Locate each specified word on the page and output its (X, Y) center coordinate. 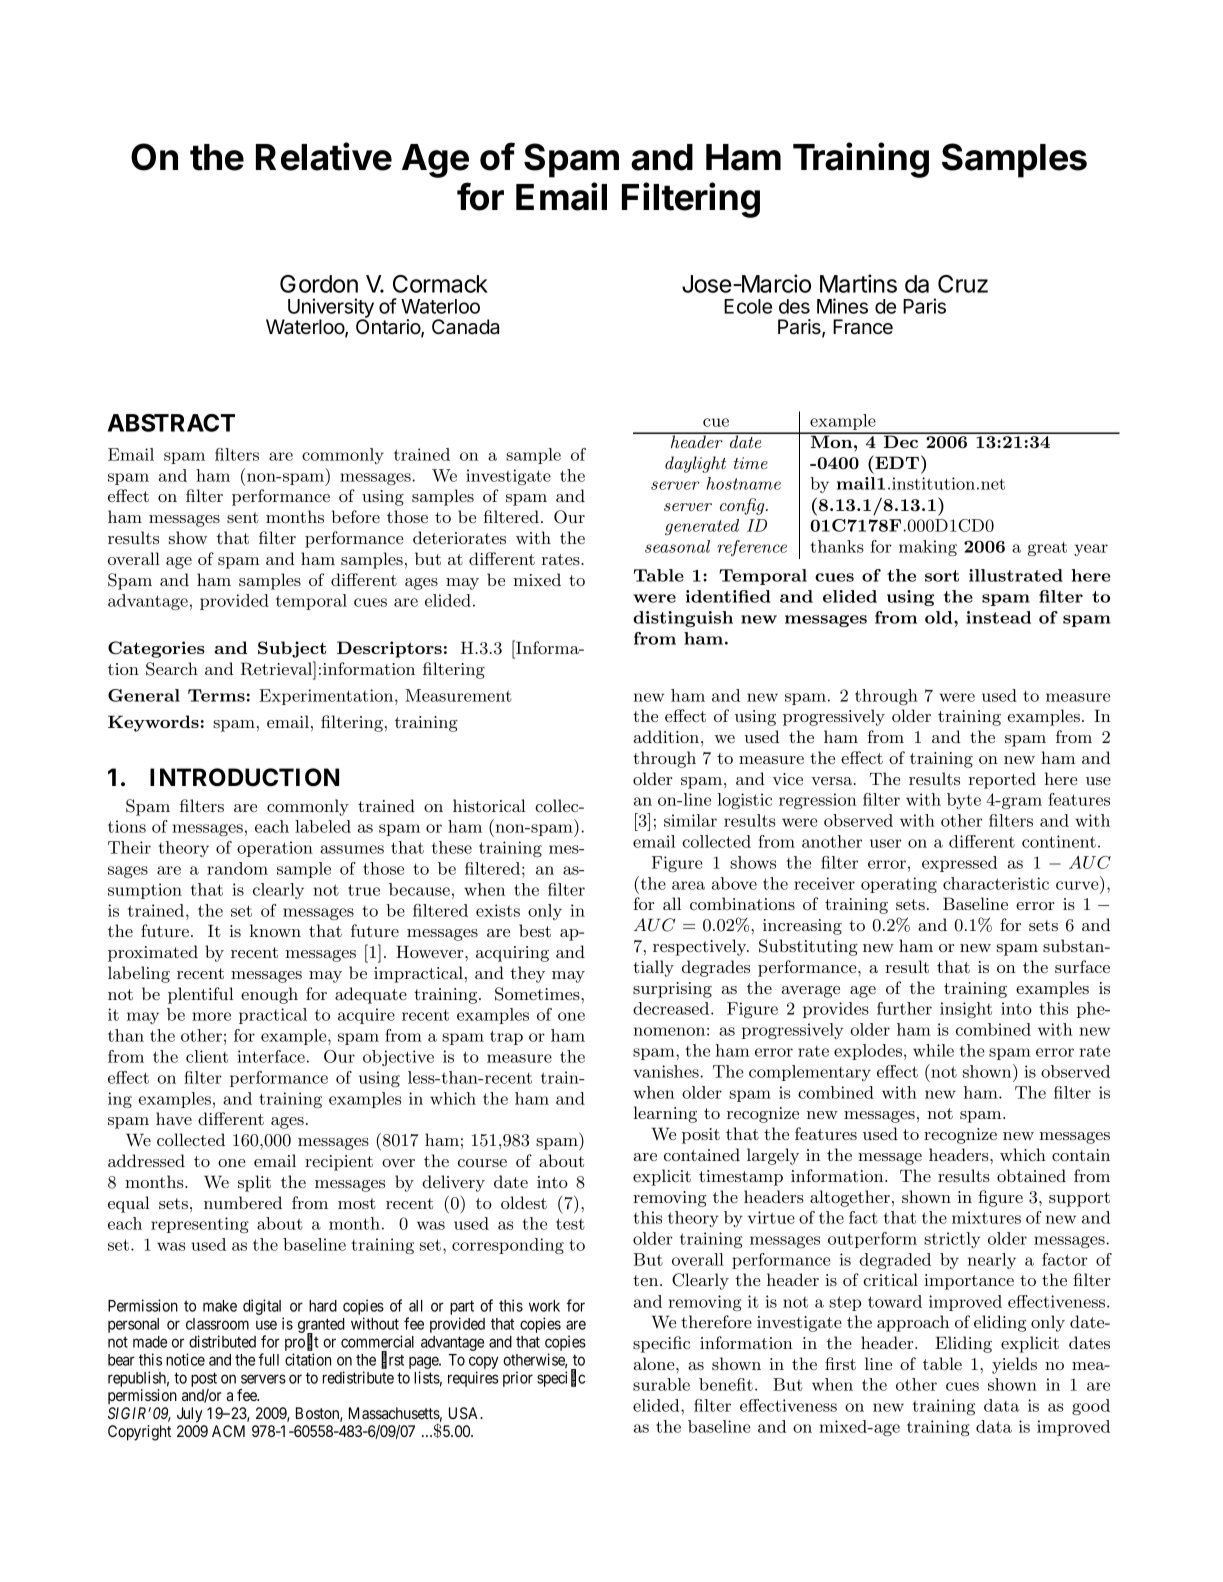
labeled (323, 826)
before (356, 516)
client (207, 1056)
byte (964, 801)
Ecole (748, 306)
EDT (896, 462)
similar (690, 820)
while (933, 1050)
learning (665, 1114)
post (204, 1379)
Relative (324, 156)
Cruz (963, 284)
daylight (695, 464)
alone (655, 1363)
